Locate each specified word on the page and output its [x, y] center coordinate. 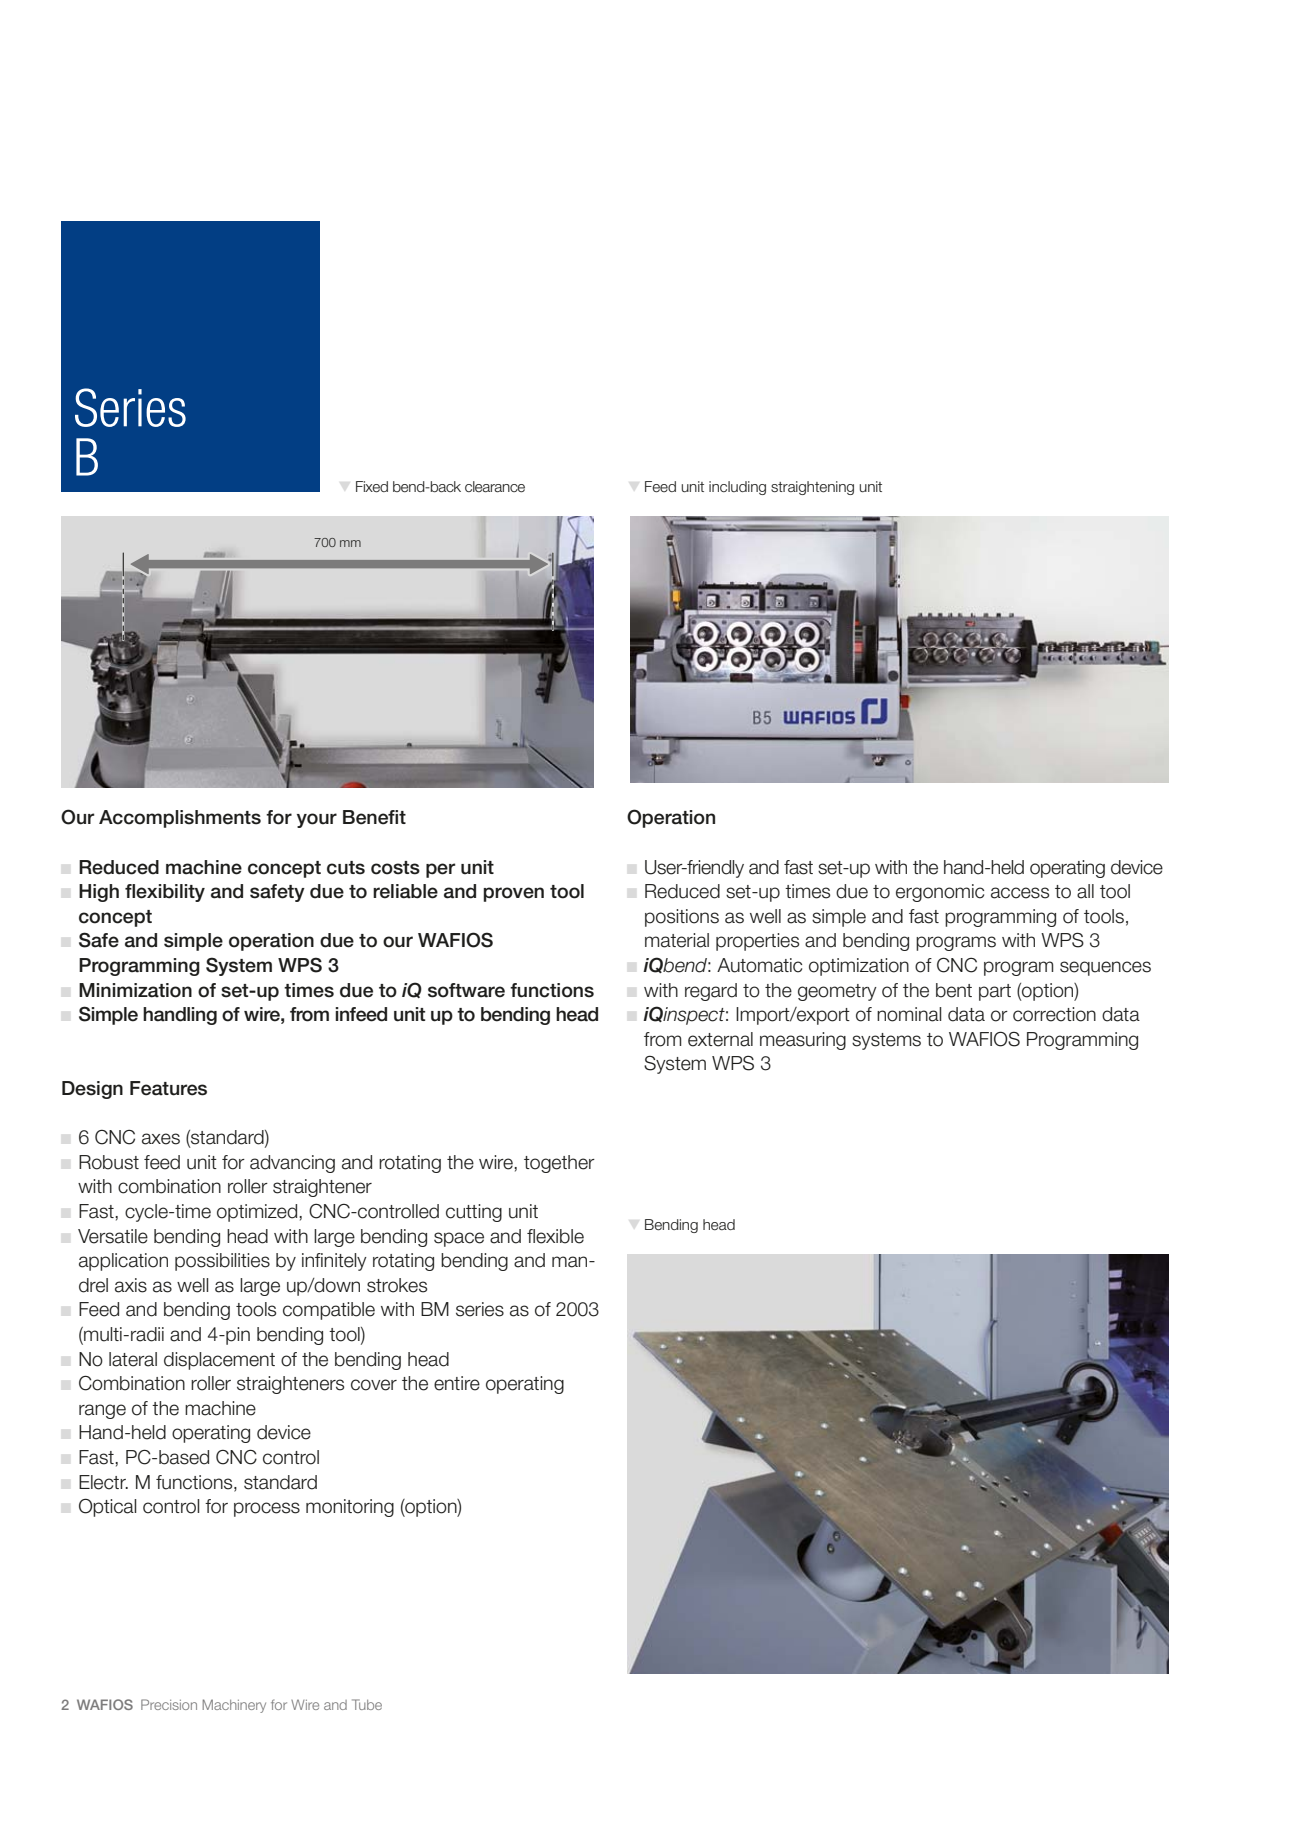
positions [682, 918]
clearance [495, 487]
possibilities [222, 1262]
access [1020, 893]
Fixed [372, 487]
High [99, 893]
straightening [812, 488]
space [459, 1239]
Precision [169, 1704]
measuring [803, 1041]
